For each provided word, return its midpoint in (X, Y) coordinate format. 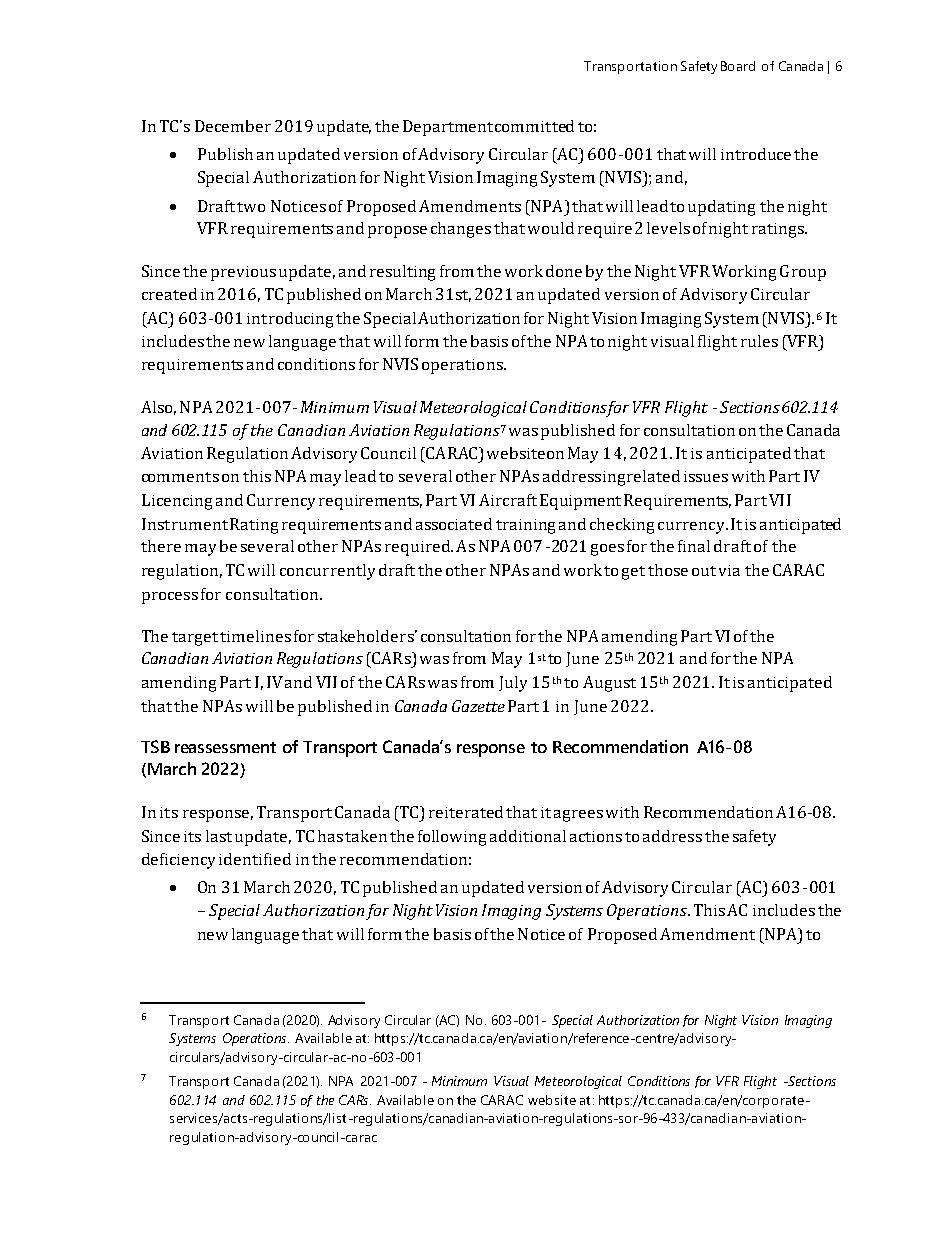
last (219, 836)
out (704, 571)
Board (738, 66)
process (170, 598)
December (233, 126)
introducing (290, 320)
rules (759, 341)
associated (454, 524)
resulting (402, 273)
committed (534, 126)
